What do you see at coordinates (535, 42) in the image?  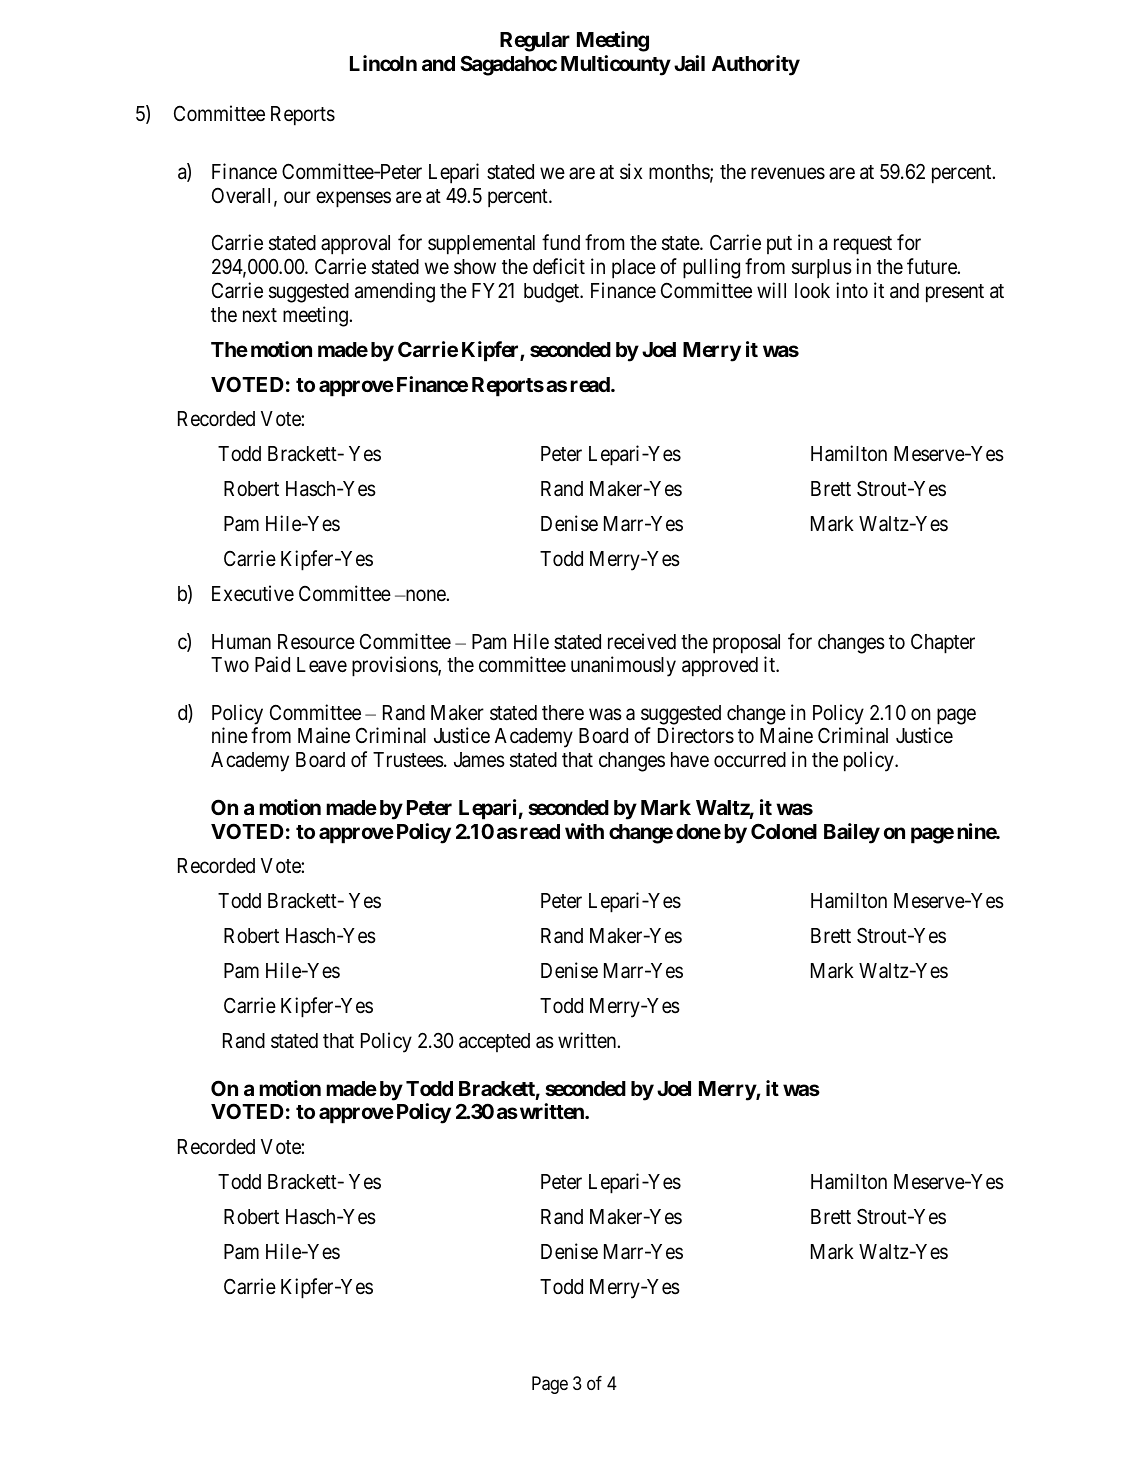 I see `Regular` at bounding box center [535, 42].
